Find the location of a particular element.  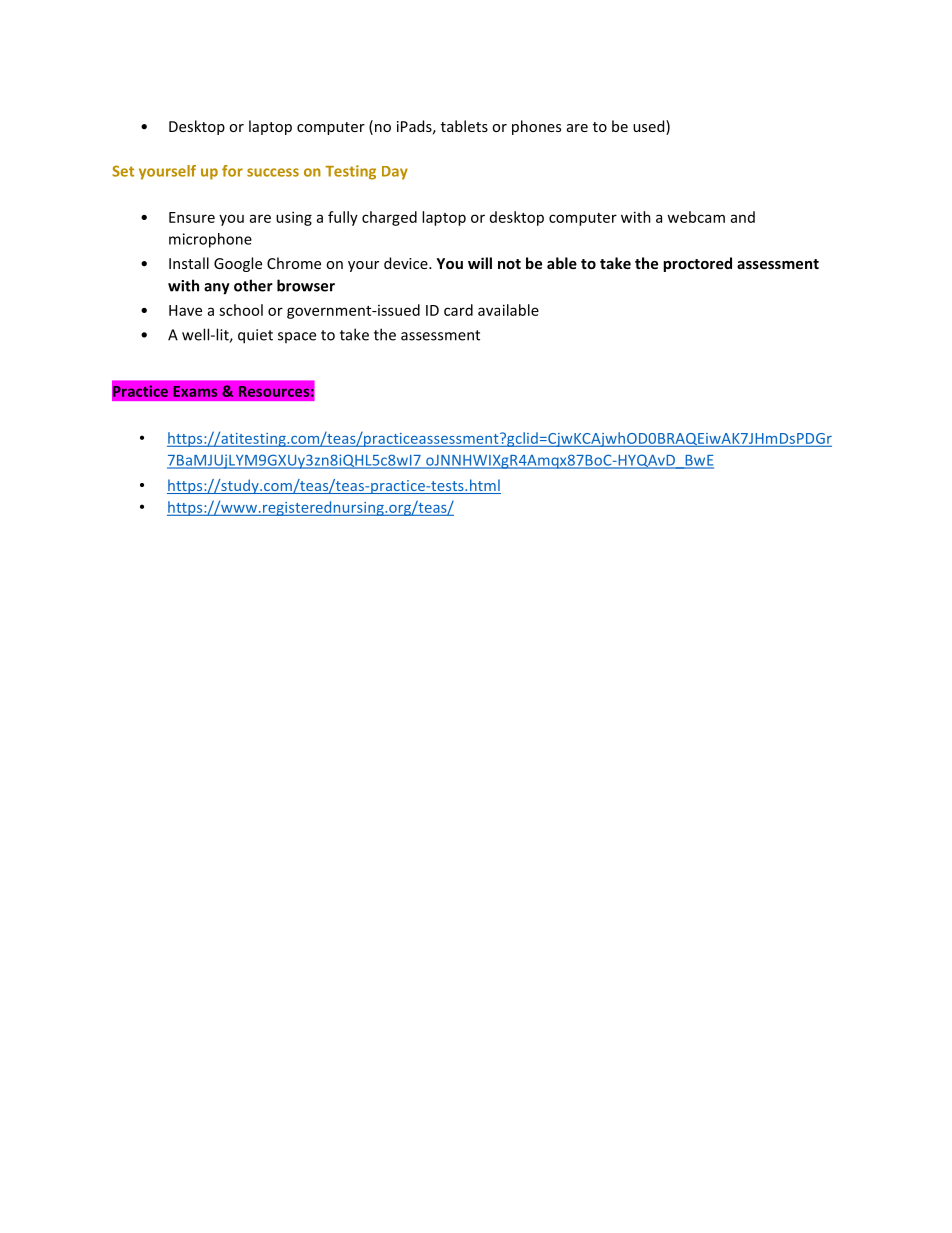

and is located at coordinates (743, 217).
